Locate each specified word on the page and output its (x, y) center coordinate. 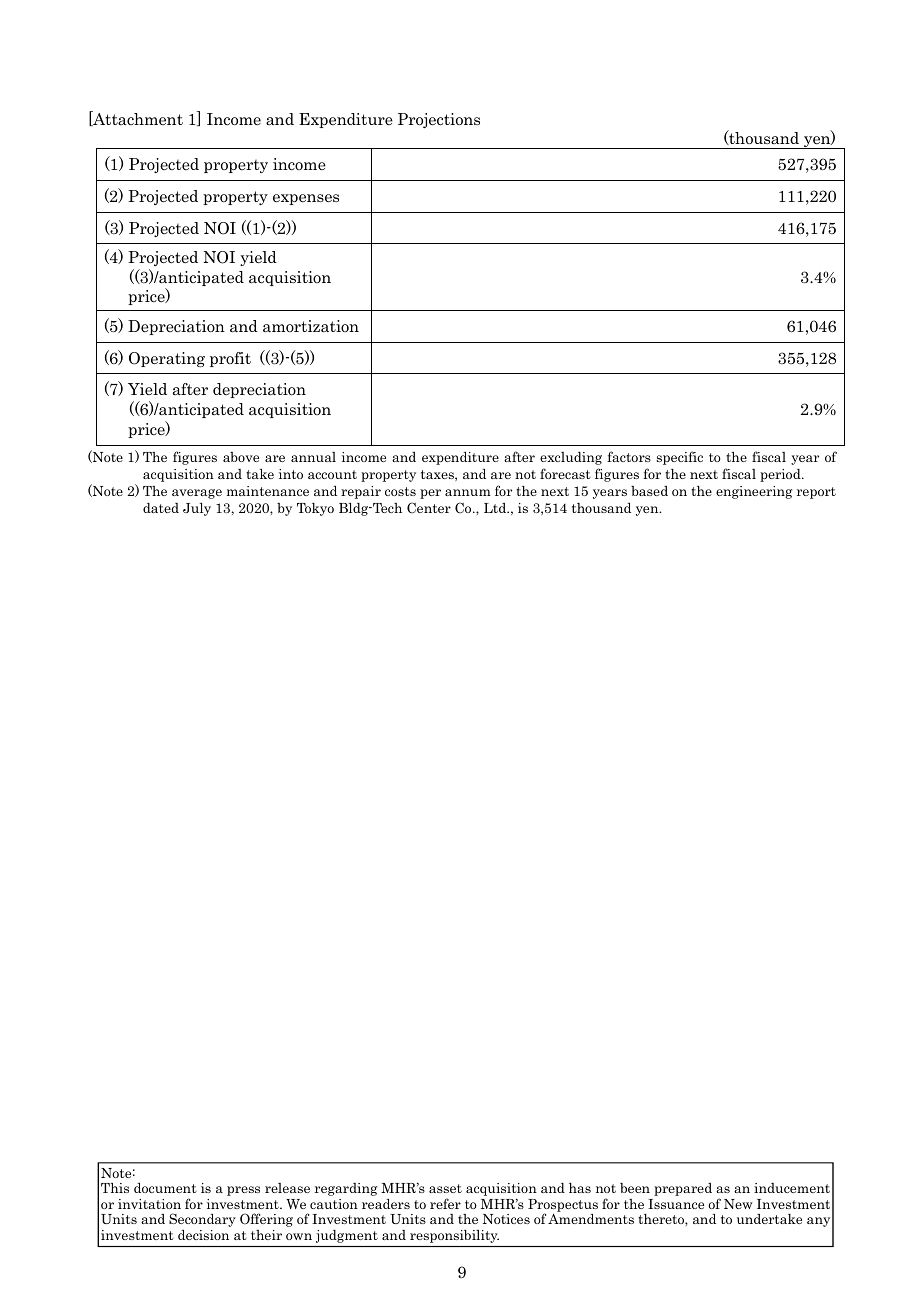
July (197, 509)
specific (680, 458)
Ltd (496, 508)
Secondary (202, 1220)
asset (445, 1188)
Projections (439, 120)
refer (445, 1203)
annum (468, 492)
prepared (683, 1189)
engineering (754, 492)
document (165, 1188)
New (738, 1204)
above (241, 457)
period (781, 475)
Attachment (137, 118)
